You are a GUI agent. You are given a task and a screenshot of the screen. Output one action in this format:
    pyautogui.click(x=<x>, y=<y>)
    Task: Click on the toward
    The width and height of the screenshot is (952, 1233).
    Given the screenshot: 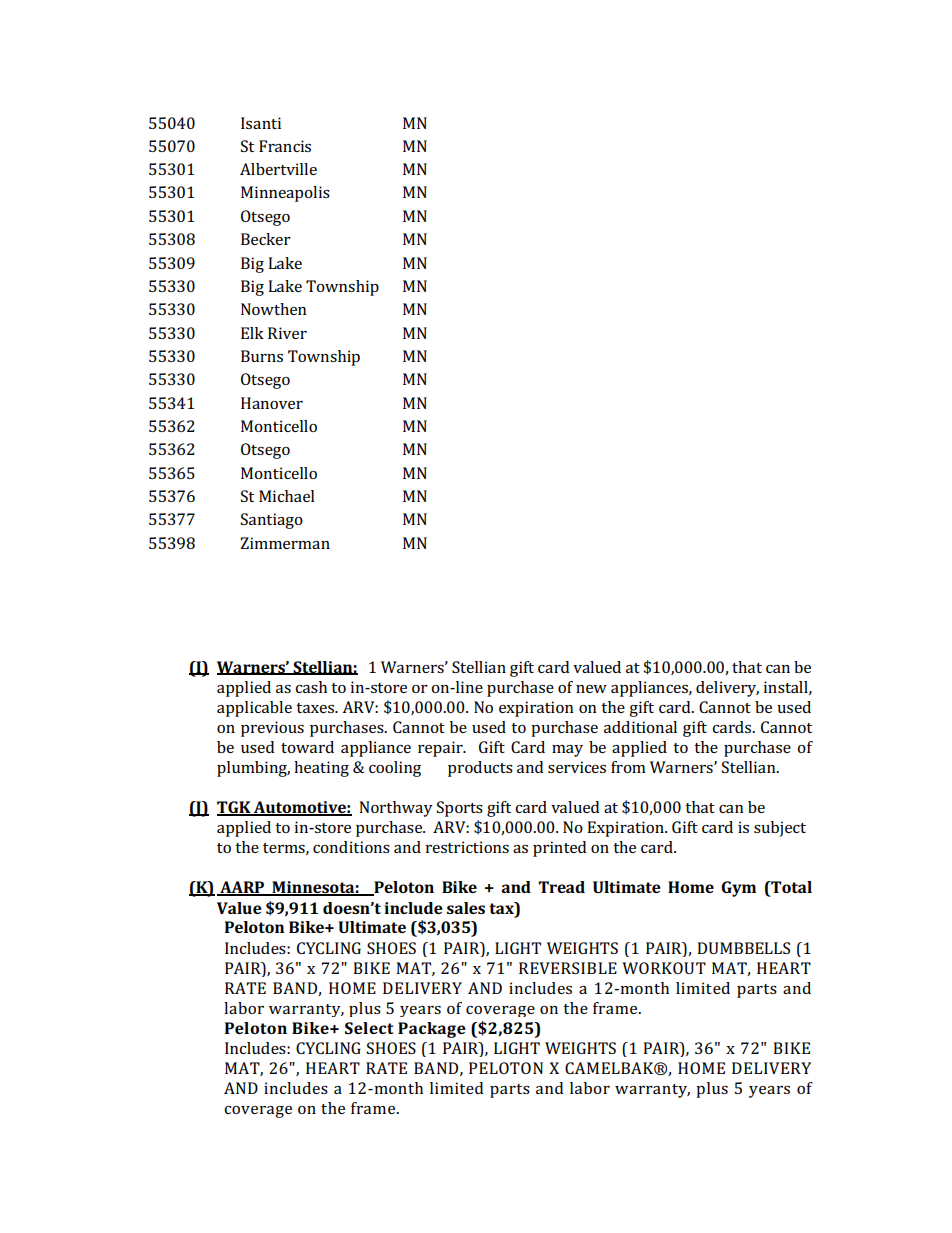 What is the action you would take?
    pyautogui.click(x=307, y=747)
